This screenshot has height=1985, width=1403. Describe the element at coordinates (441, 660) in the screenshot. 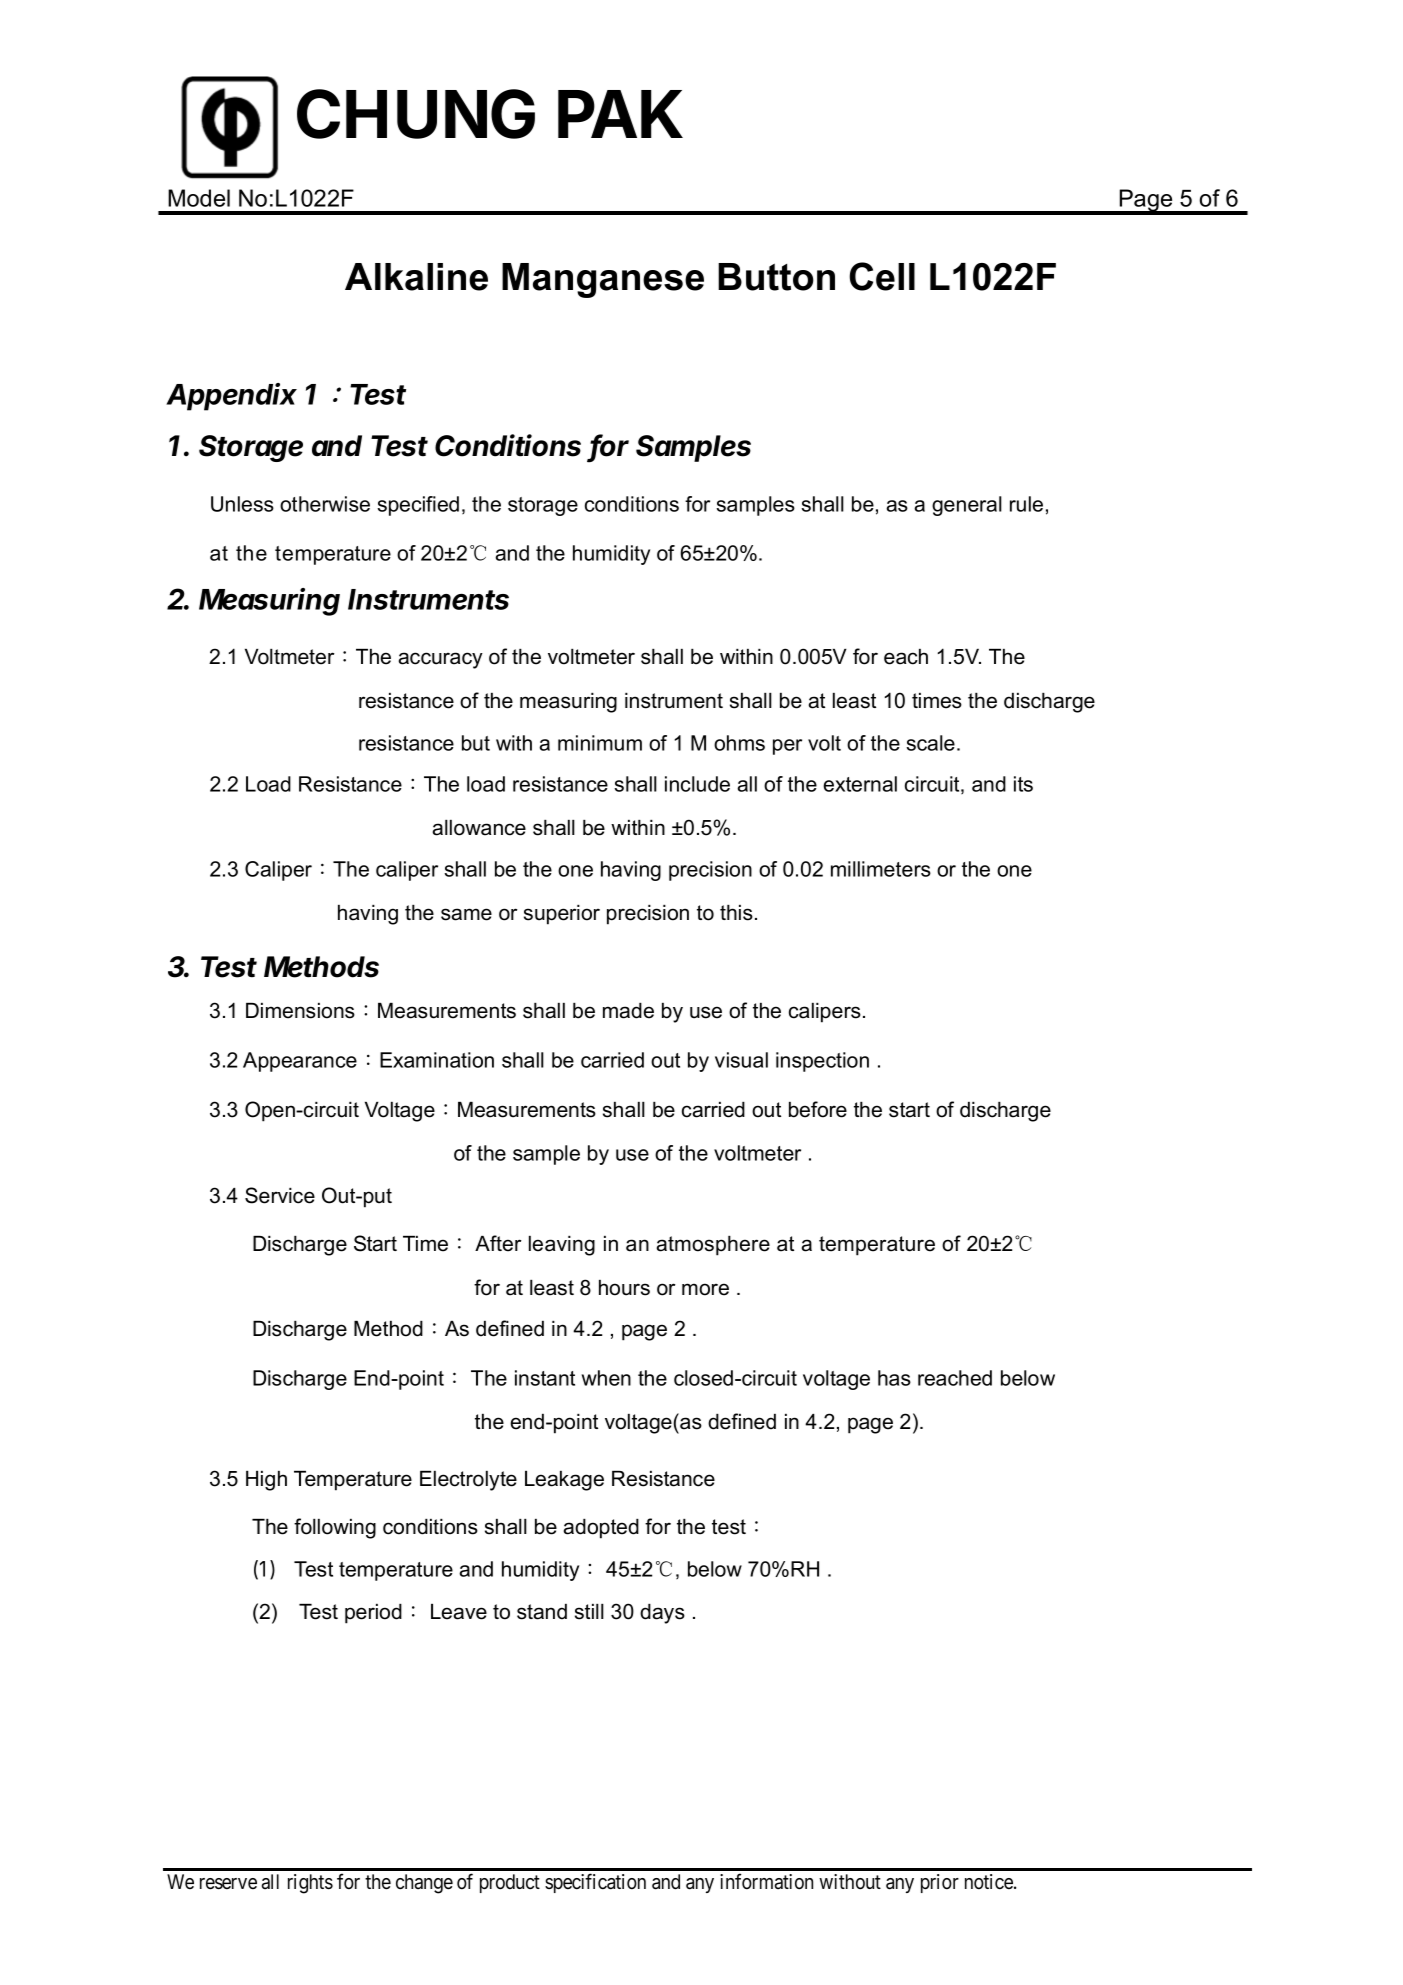

I see `accuracy` at that location.
